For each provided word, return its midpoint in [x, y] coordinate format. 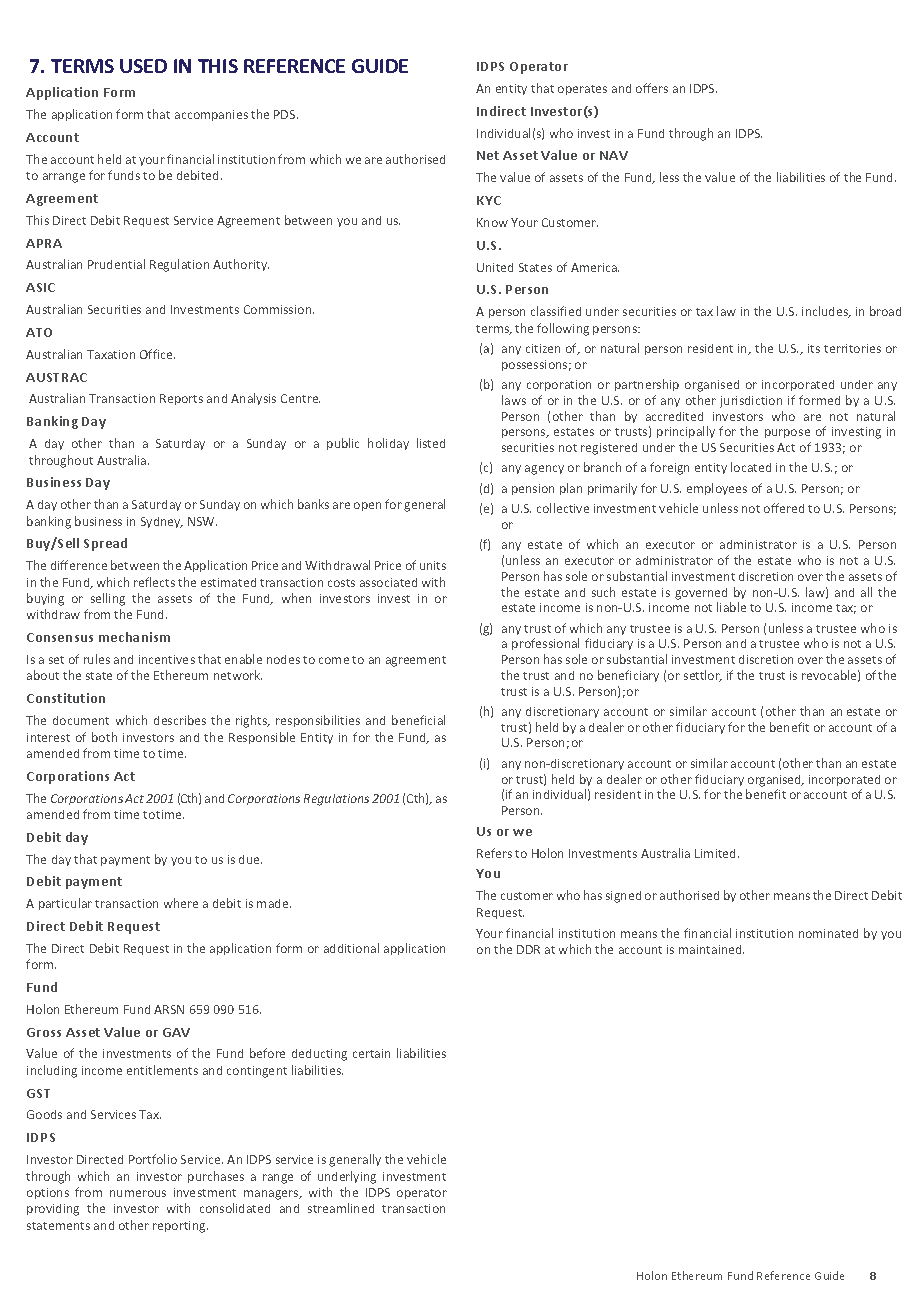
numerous [138, 1193]
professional [545, 644]
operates [582, 90]
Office [157, 354]
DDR [528, 949]
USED [143, 66]
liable [731, 607]
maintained [711, 949]
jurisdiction [751, 402]
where [181, 903]
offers [652, 88]
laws [514, 400]
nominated [828, 933]
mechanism [134, 637]
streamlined [341, 1208]
